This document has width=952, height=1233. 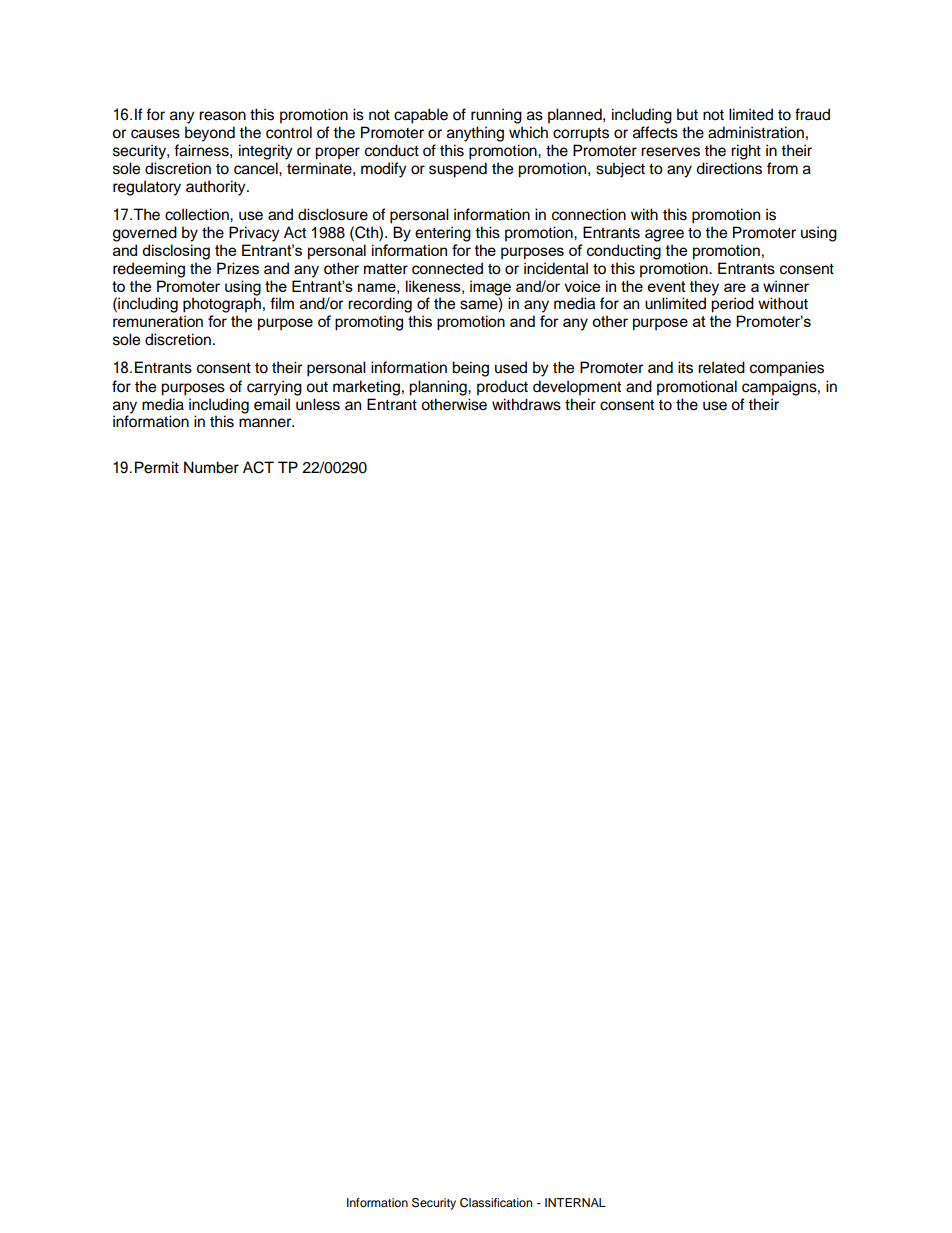 I want to click on Number, so click(x=211, y=467).
